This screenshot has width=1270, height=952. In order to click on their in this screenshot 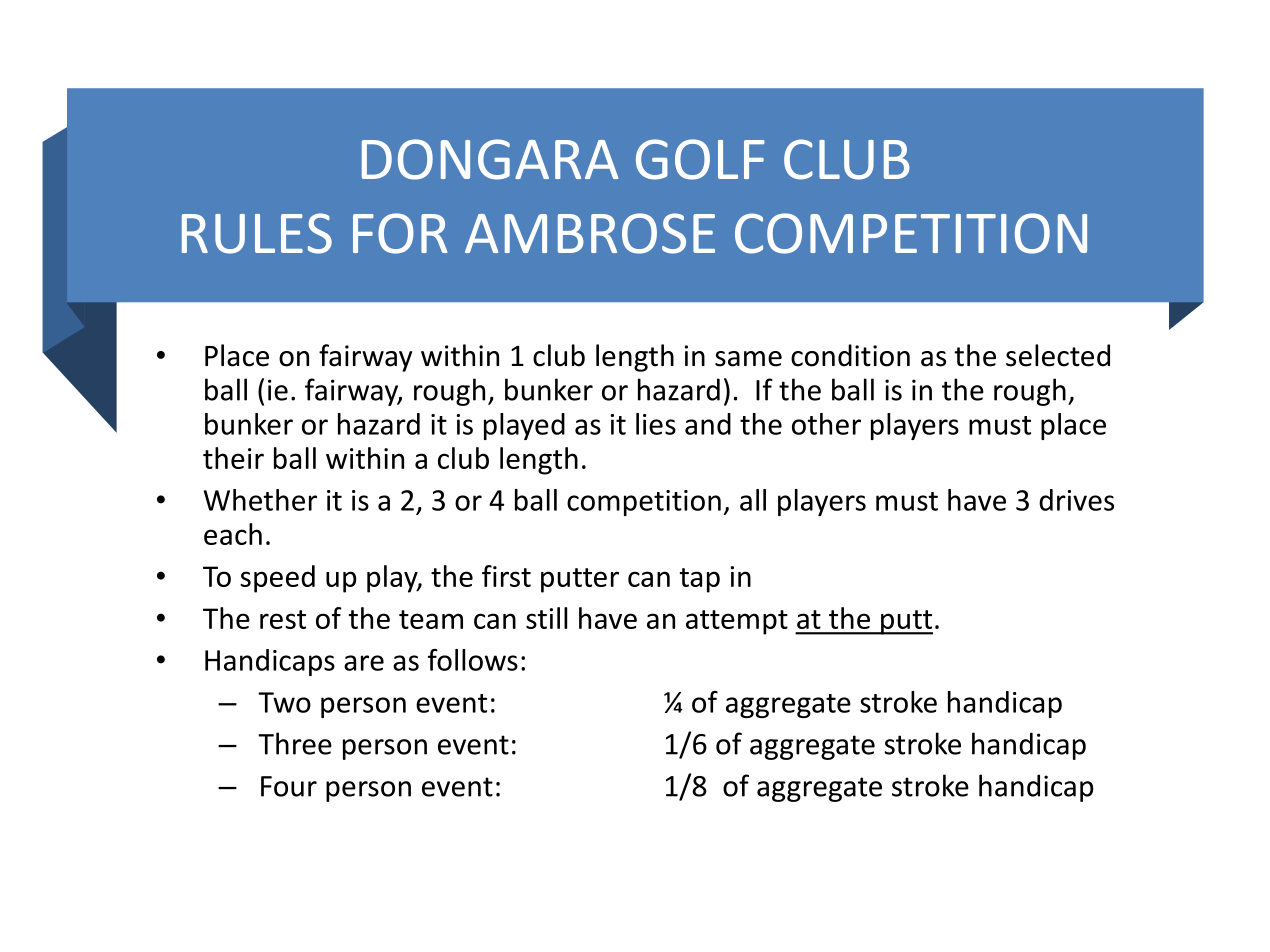, I will do `click(233, 458)`.
